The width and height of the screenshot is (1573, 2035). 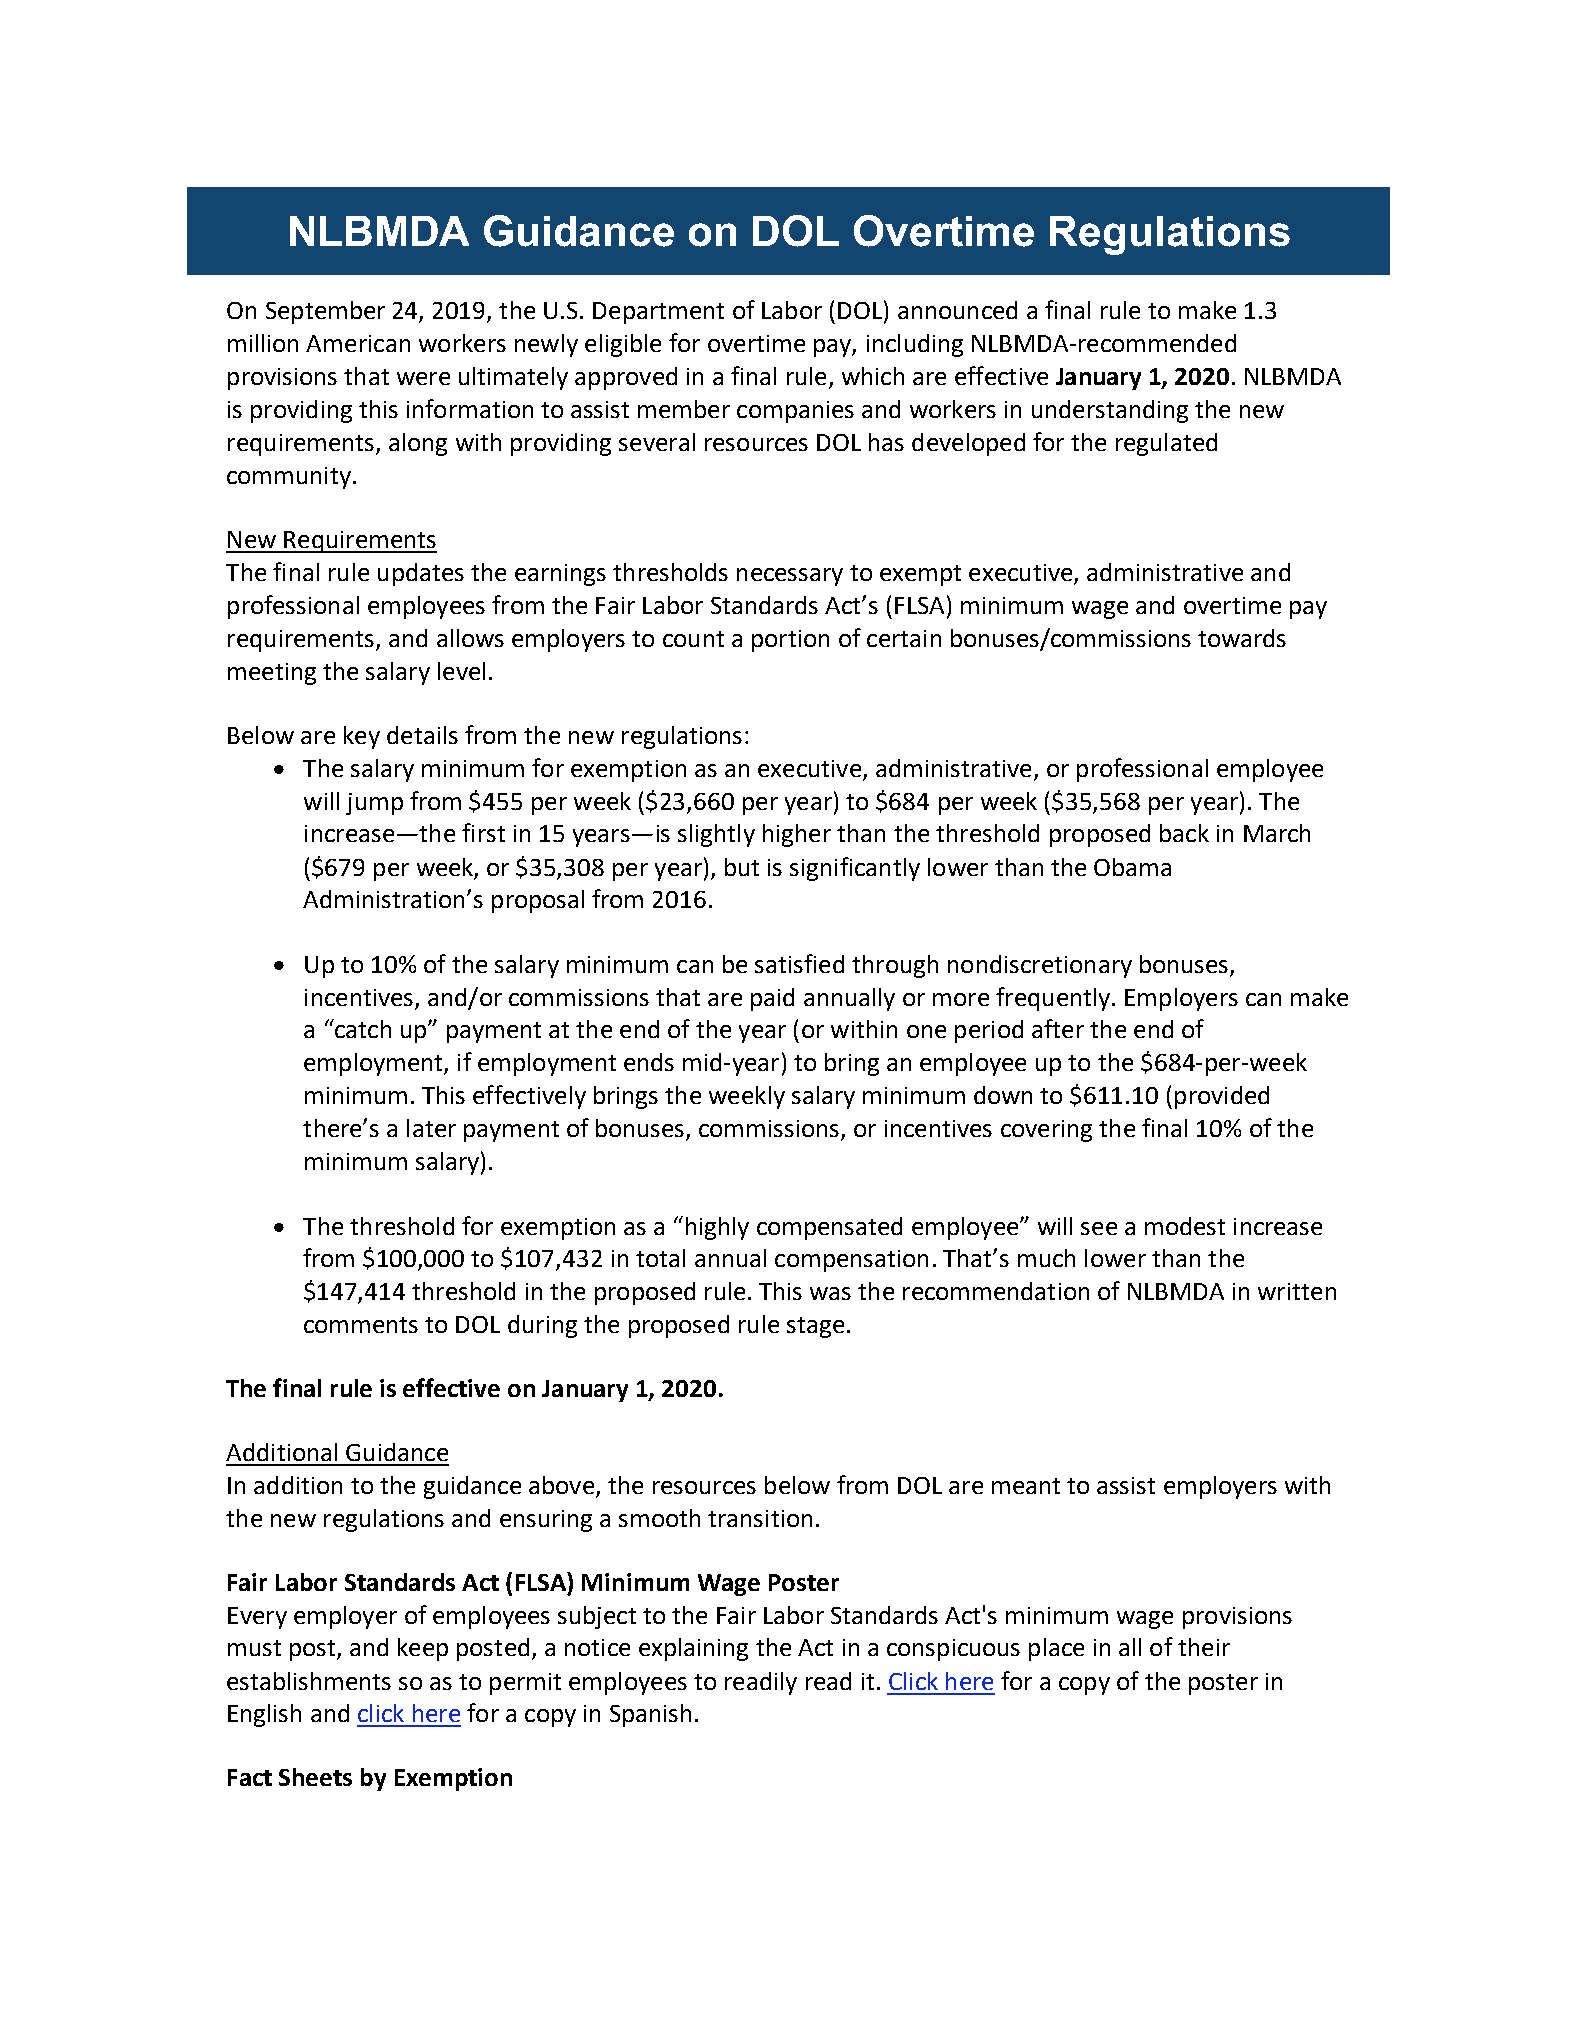 I want to click on comments, so click(x=361, y=1325).
